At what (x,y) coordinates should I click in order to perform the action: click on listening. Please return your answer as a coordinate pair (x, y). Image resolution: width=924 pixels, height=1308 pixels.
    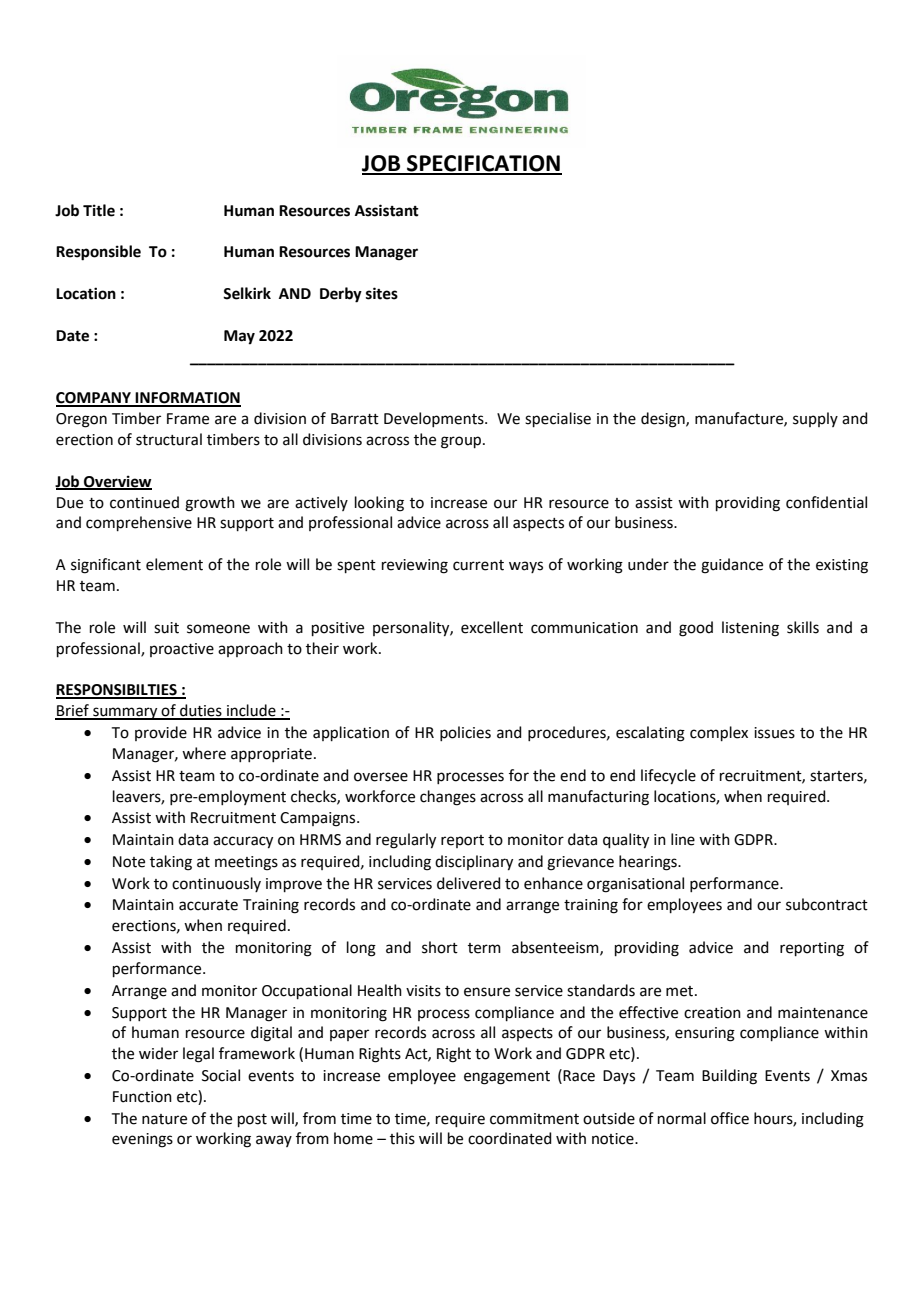
    Looking at the image, I should click on (750, 629).
